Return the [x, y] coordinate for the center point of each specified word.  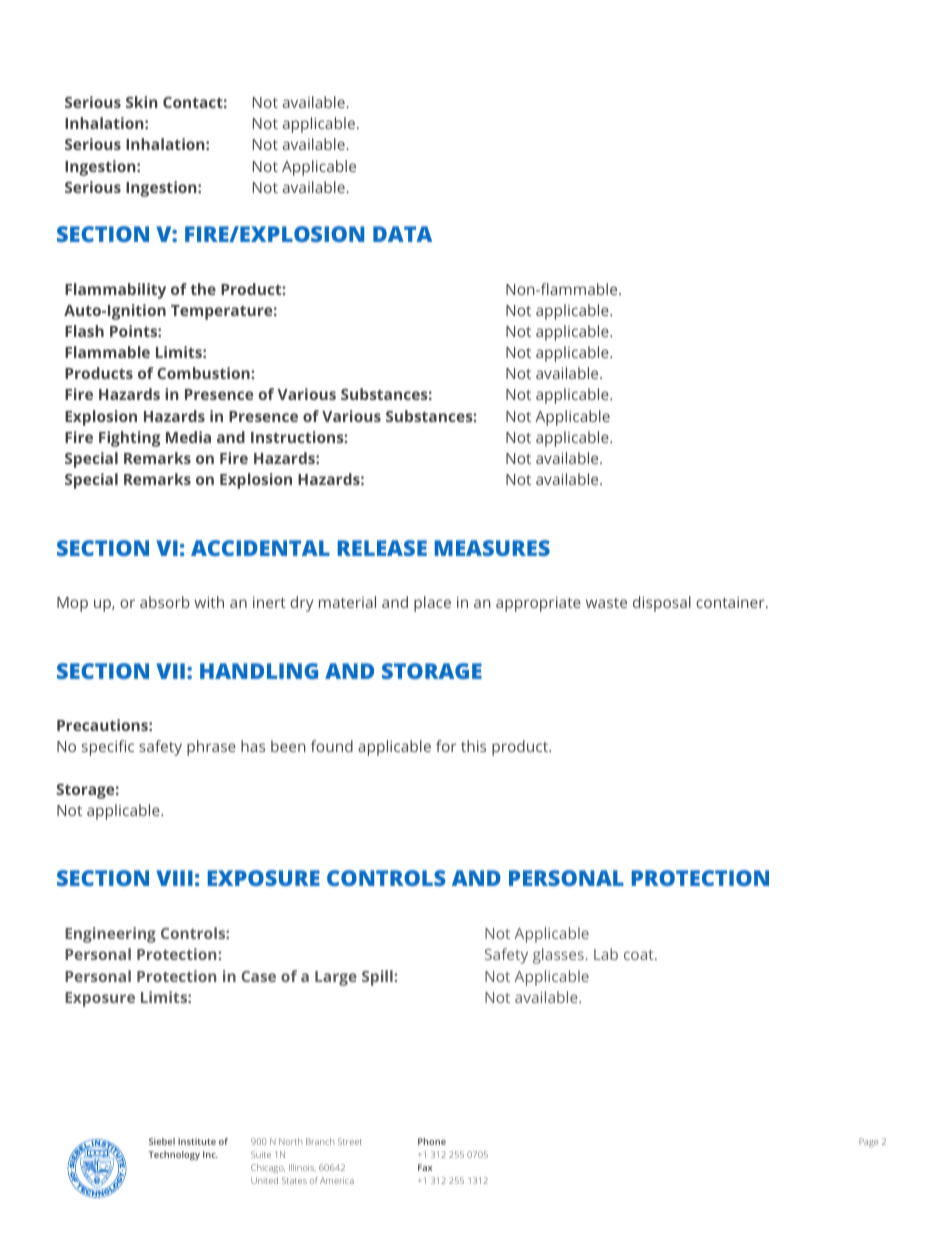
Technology [174, 1155]
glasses [558, 956]
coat [640, 955]
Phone [432, 1141]
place [432, 604]
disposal [662, 604]
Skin [142, 102]
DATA [402, 234]
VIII [174, 878]
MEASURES [492, 548]
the [203, 289]
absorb [165, 602]
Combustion [204, 373]
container [731, 602]
